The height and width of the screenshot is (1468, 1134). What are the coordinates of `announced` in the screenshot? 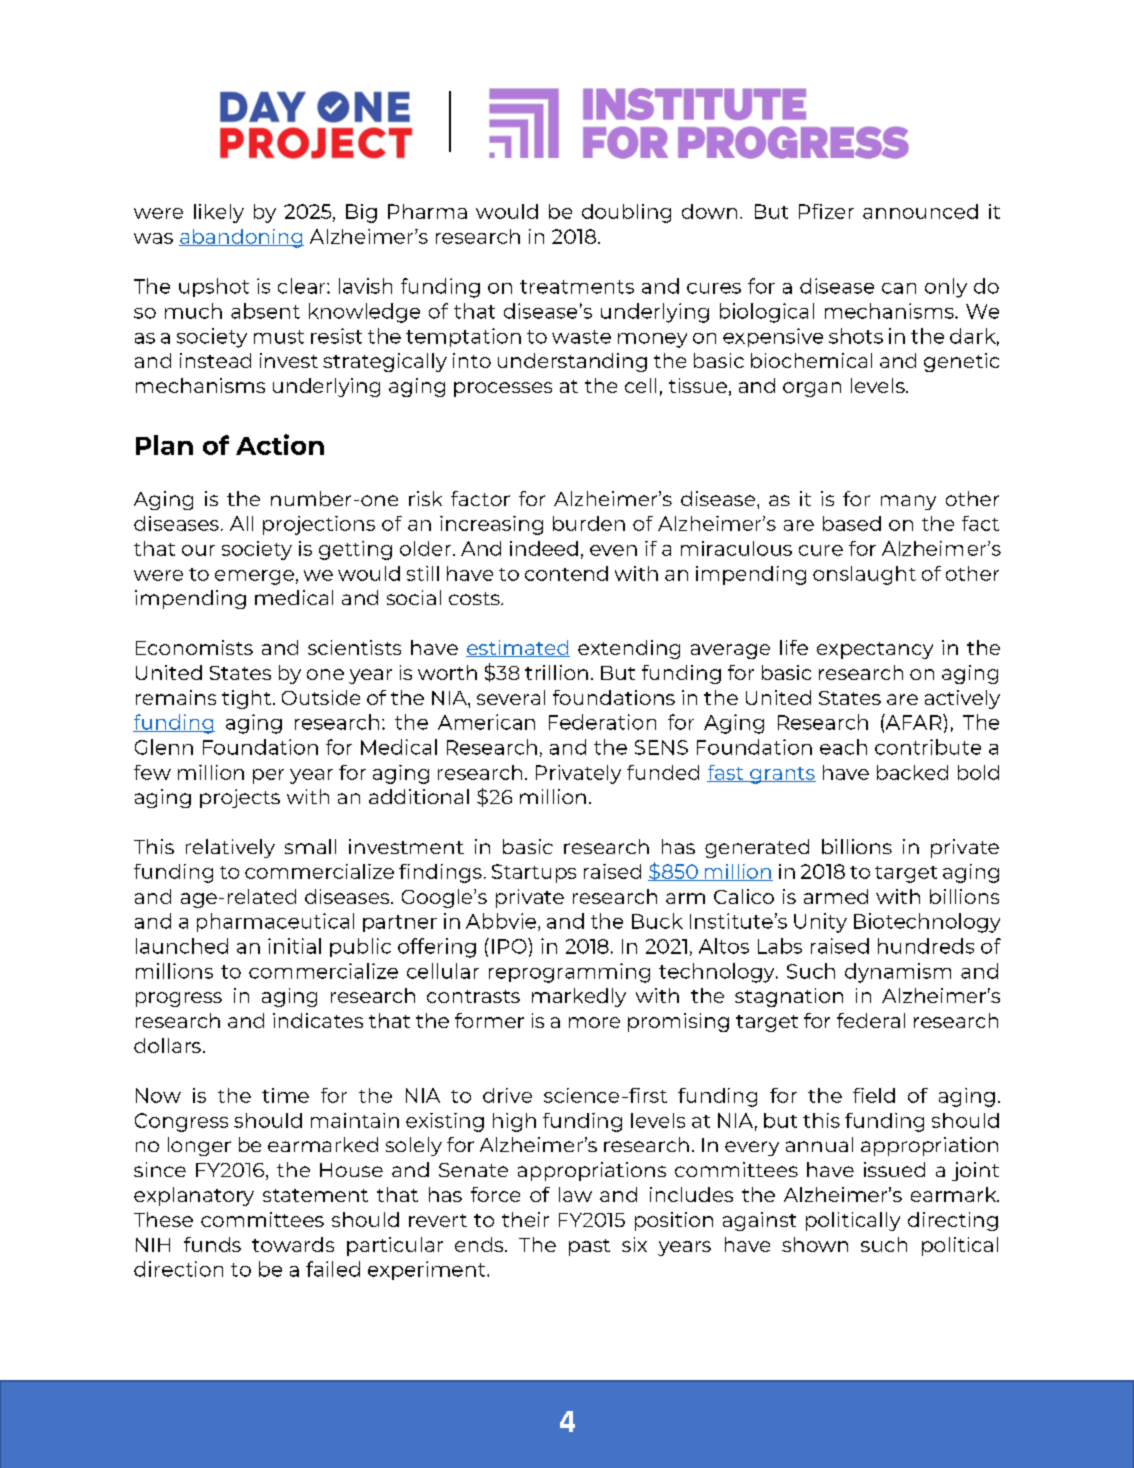 It's located at (920, 211).
